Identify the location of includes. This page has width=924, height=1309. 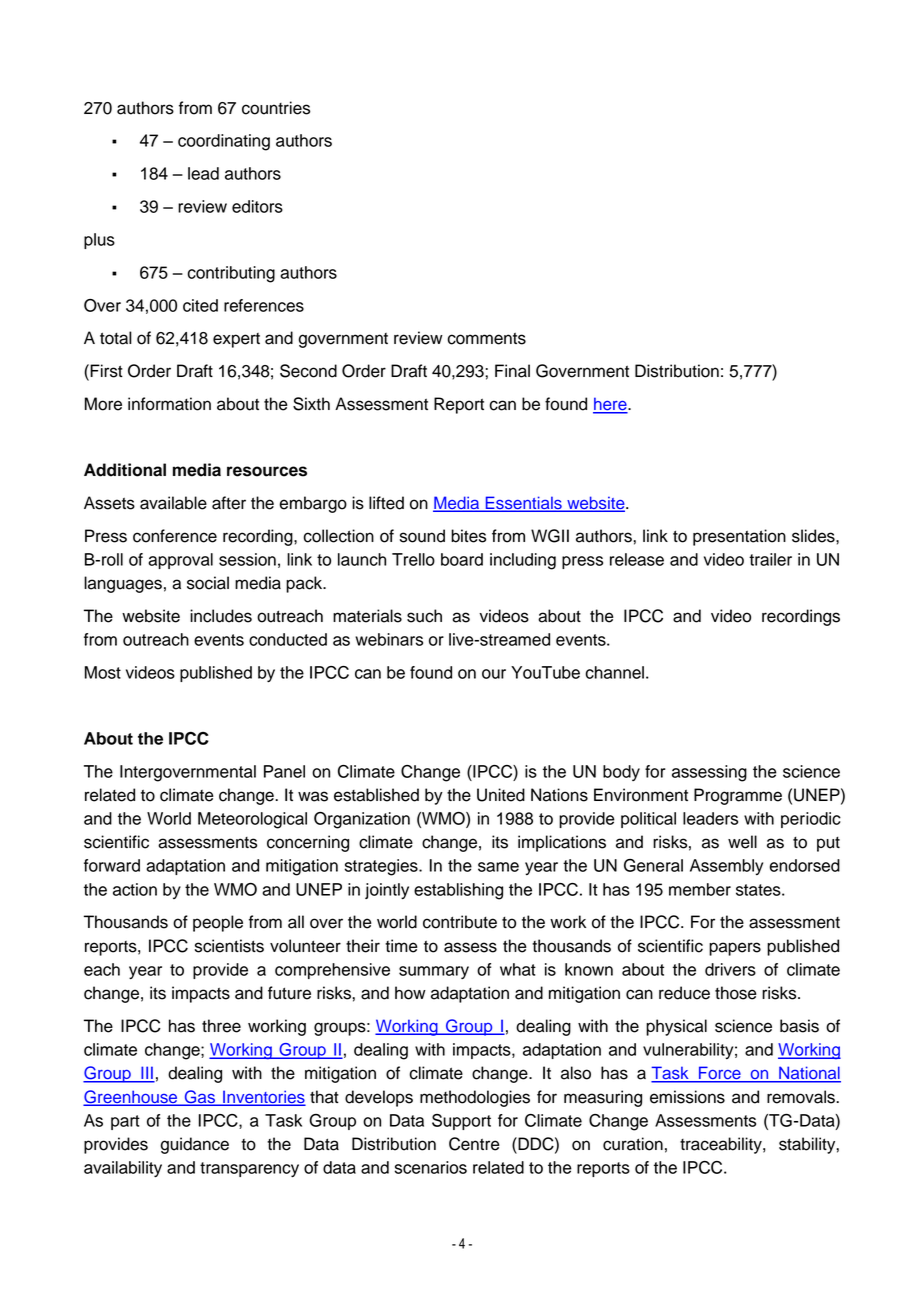
(221, 616).
